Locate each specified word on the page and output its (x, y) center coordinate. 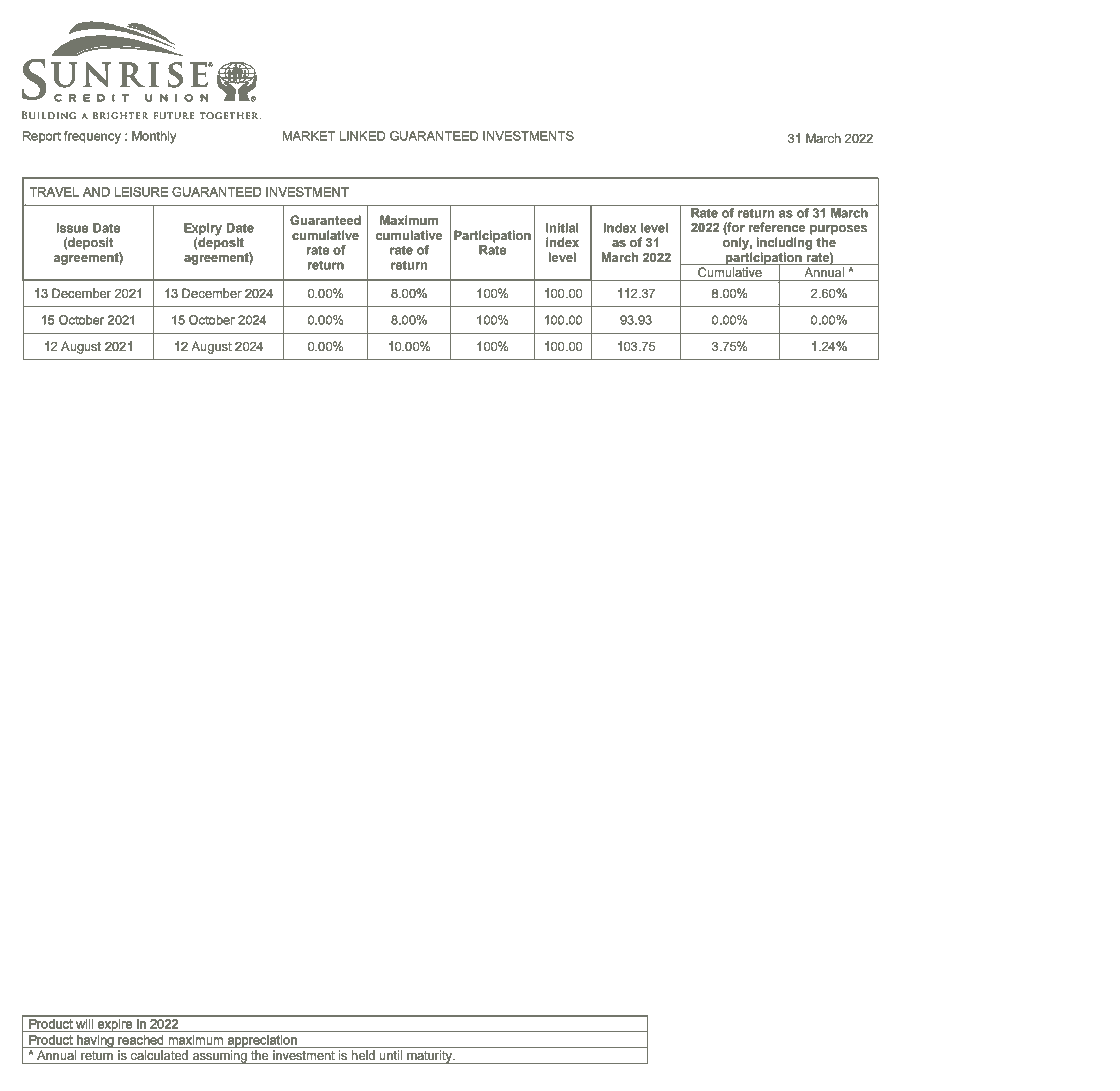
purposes (838, 230)
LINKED (362, 136)
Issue (72, 228)
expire (115, 1025)
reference (777, 227)
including (784, 243)
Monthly (154, 137)
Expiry (203, 230)
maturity (429, 1057)
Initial (562, 228)
